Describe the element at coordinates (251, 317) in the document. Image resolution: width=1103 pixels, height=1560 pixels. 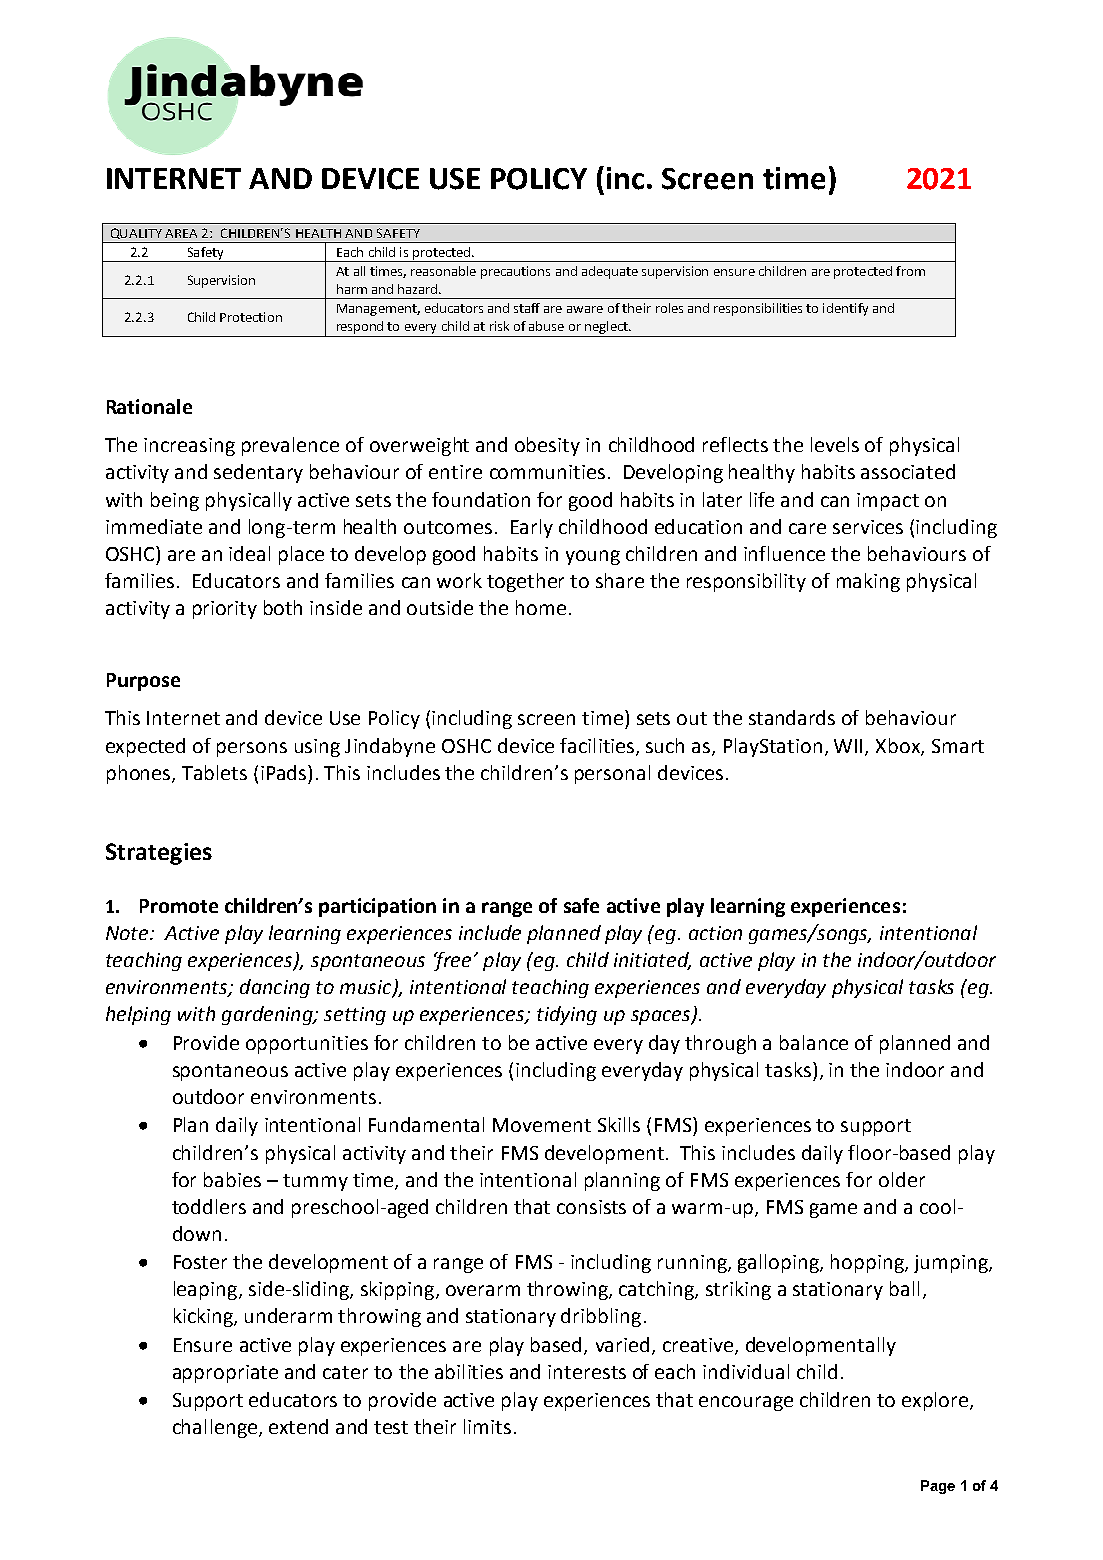
I see `Protection` at that location.
